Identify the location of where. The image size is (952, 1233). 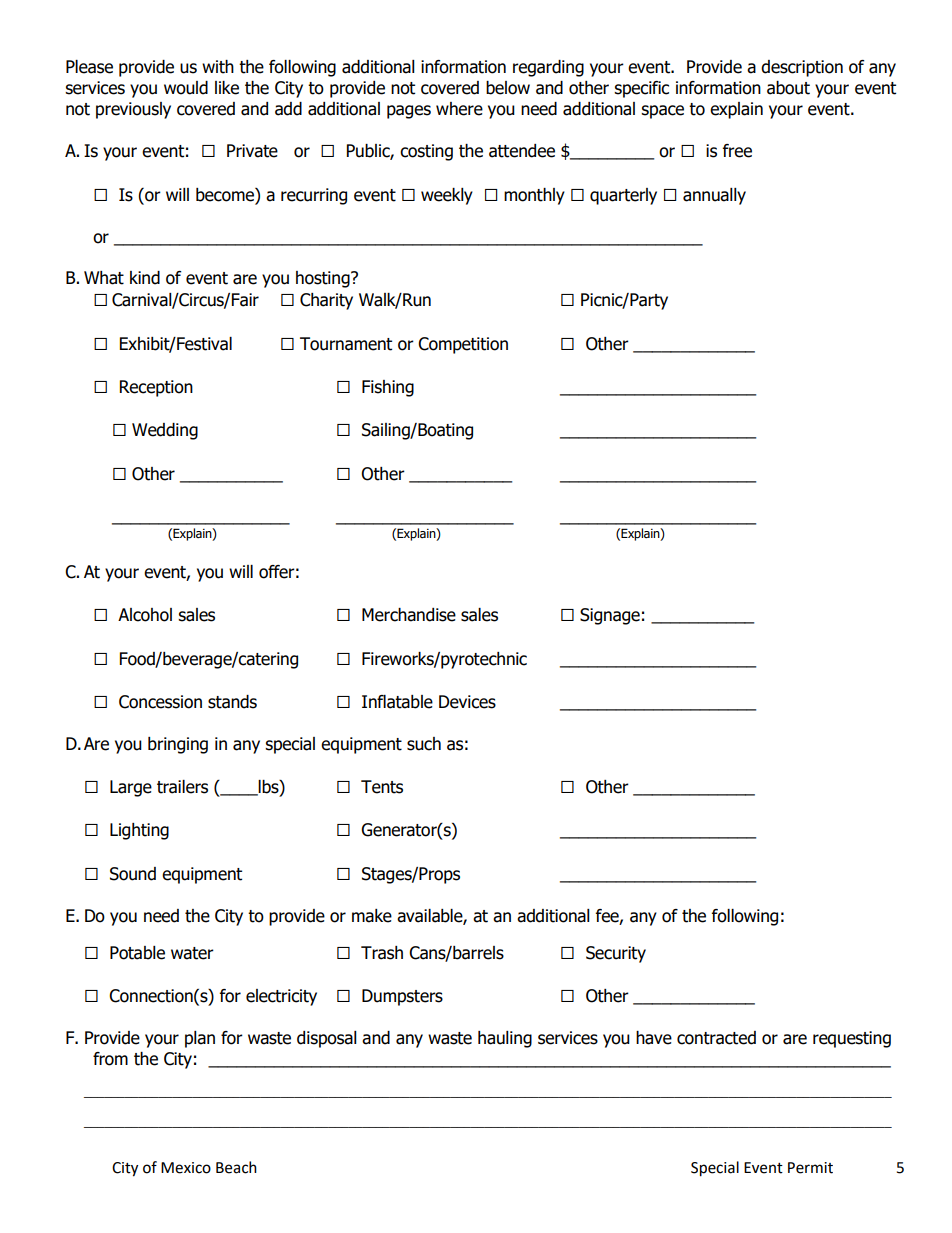
(459, 109).
